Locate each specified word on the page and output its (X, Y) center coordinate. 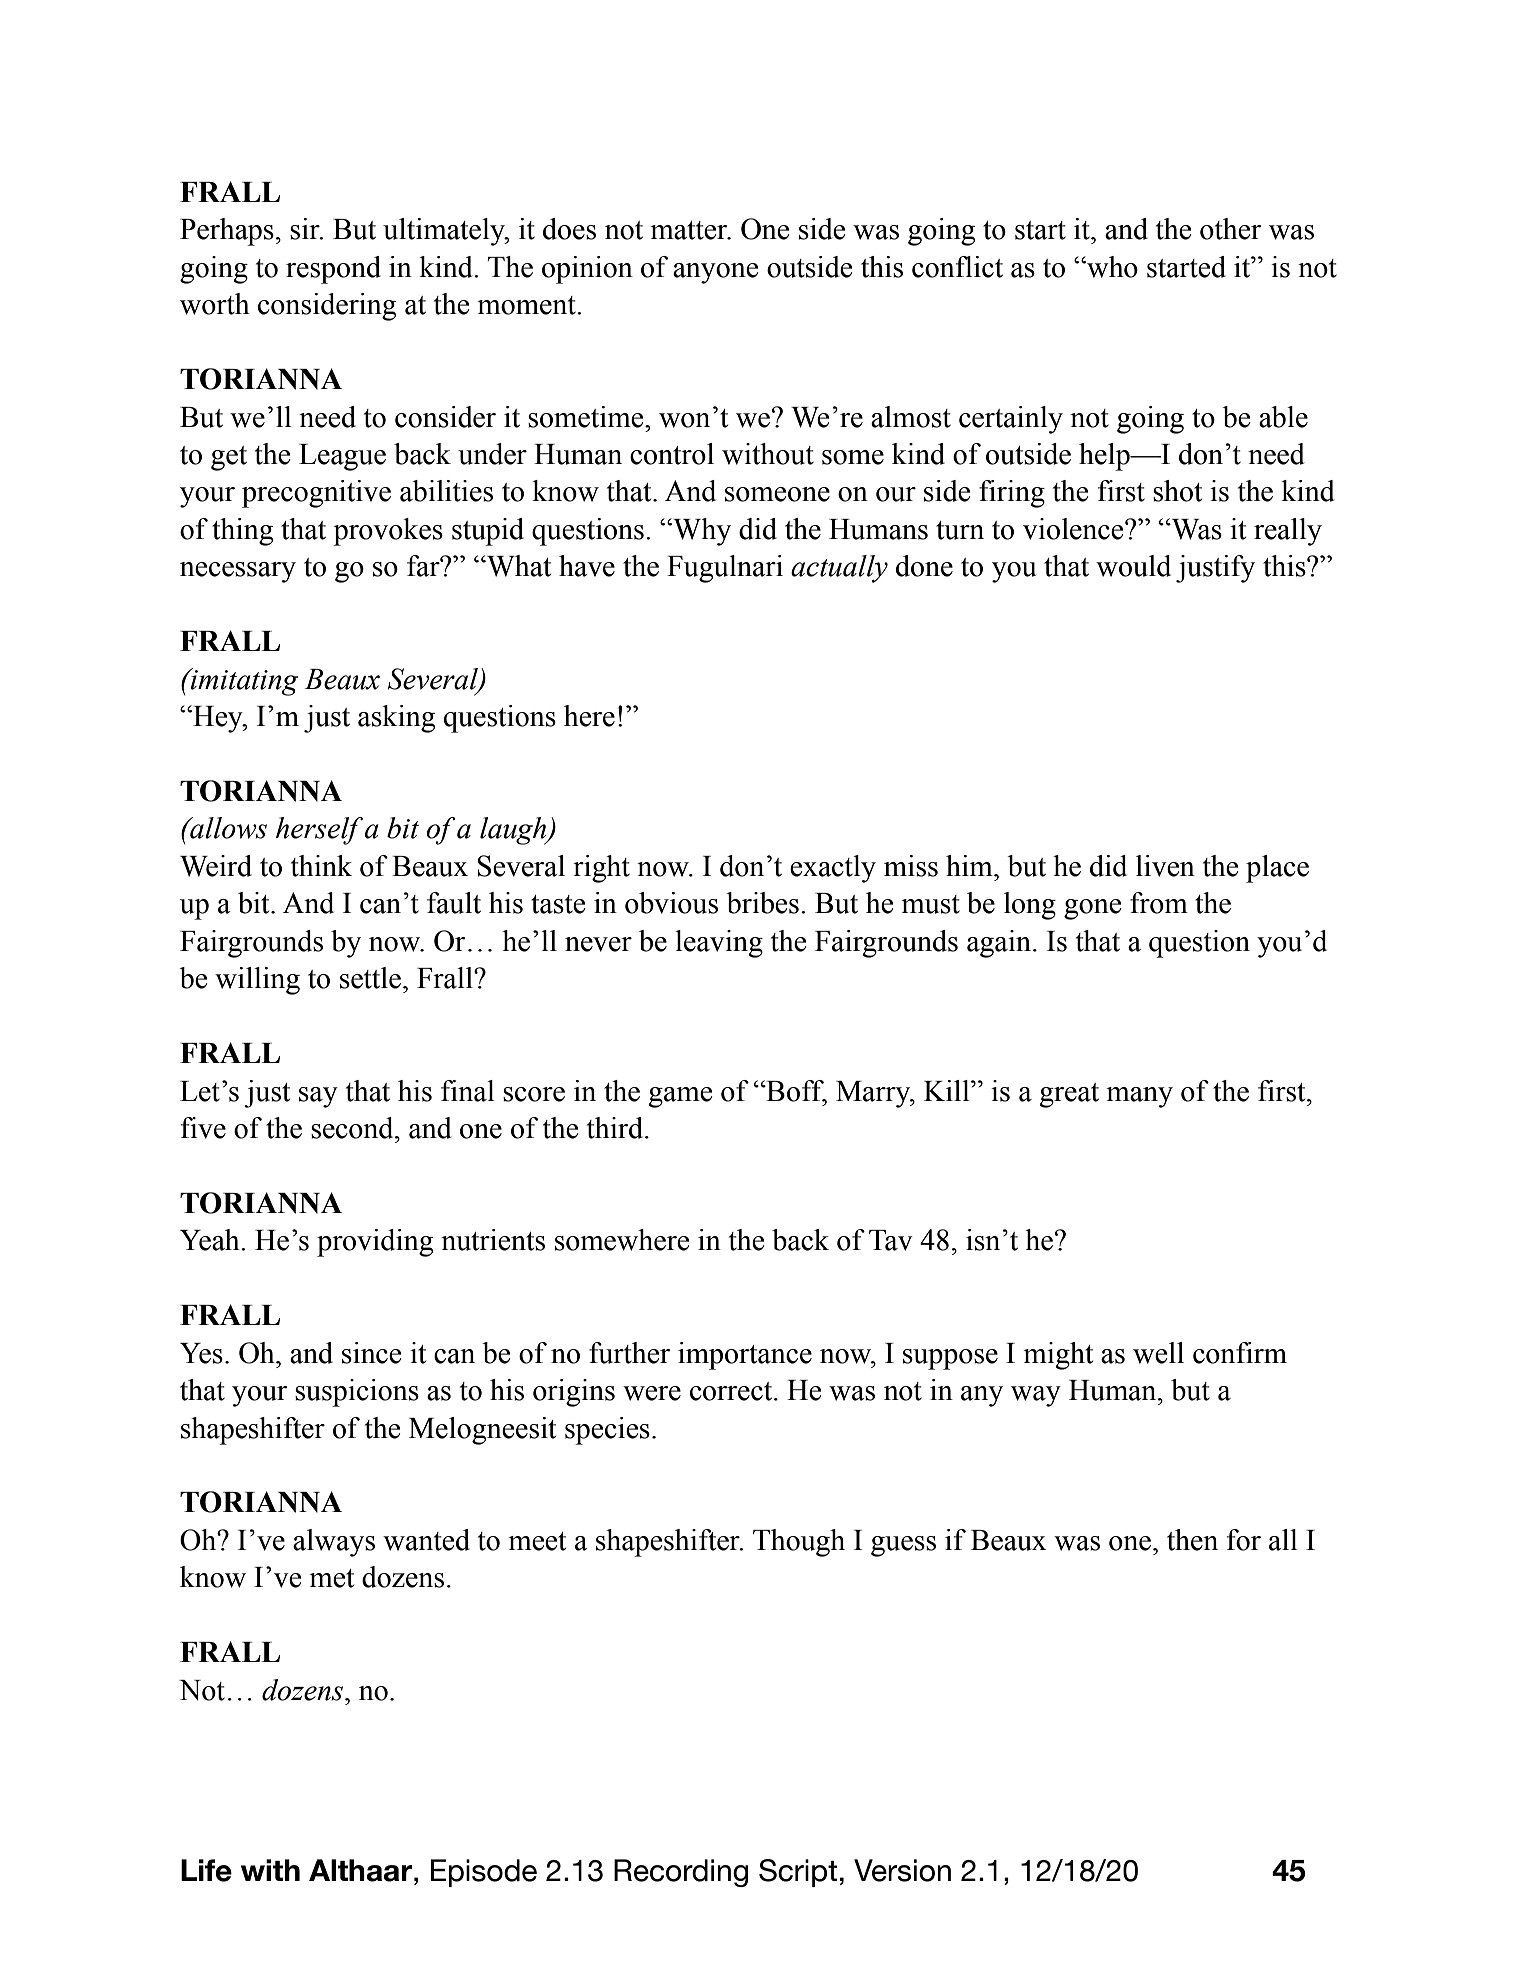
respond (333, 270)
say (318, 1097)
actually (839, 569)
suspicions (357, 1393)
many (1139, 1097)
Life (206, 1870)
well (1158, 1353)
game (680, 1097)
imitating (243, 682)
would (1133, 566)
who (1111, 267)
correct (732, 1391)
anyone (715, 273)
